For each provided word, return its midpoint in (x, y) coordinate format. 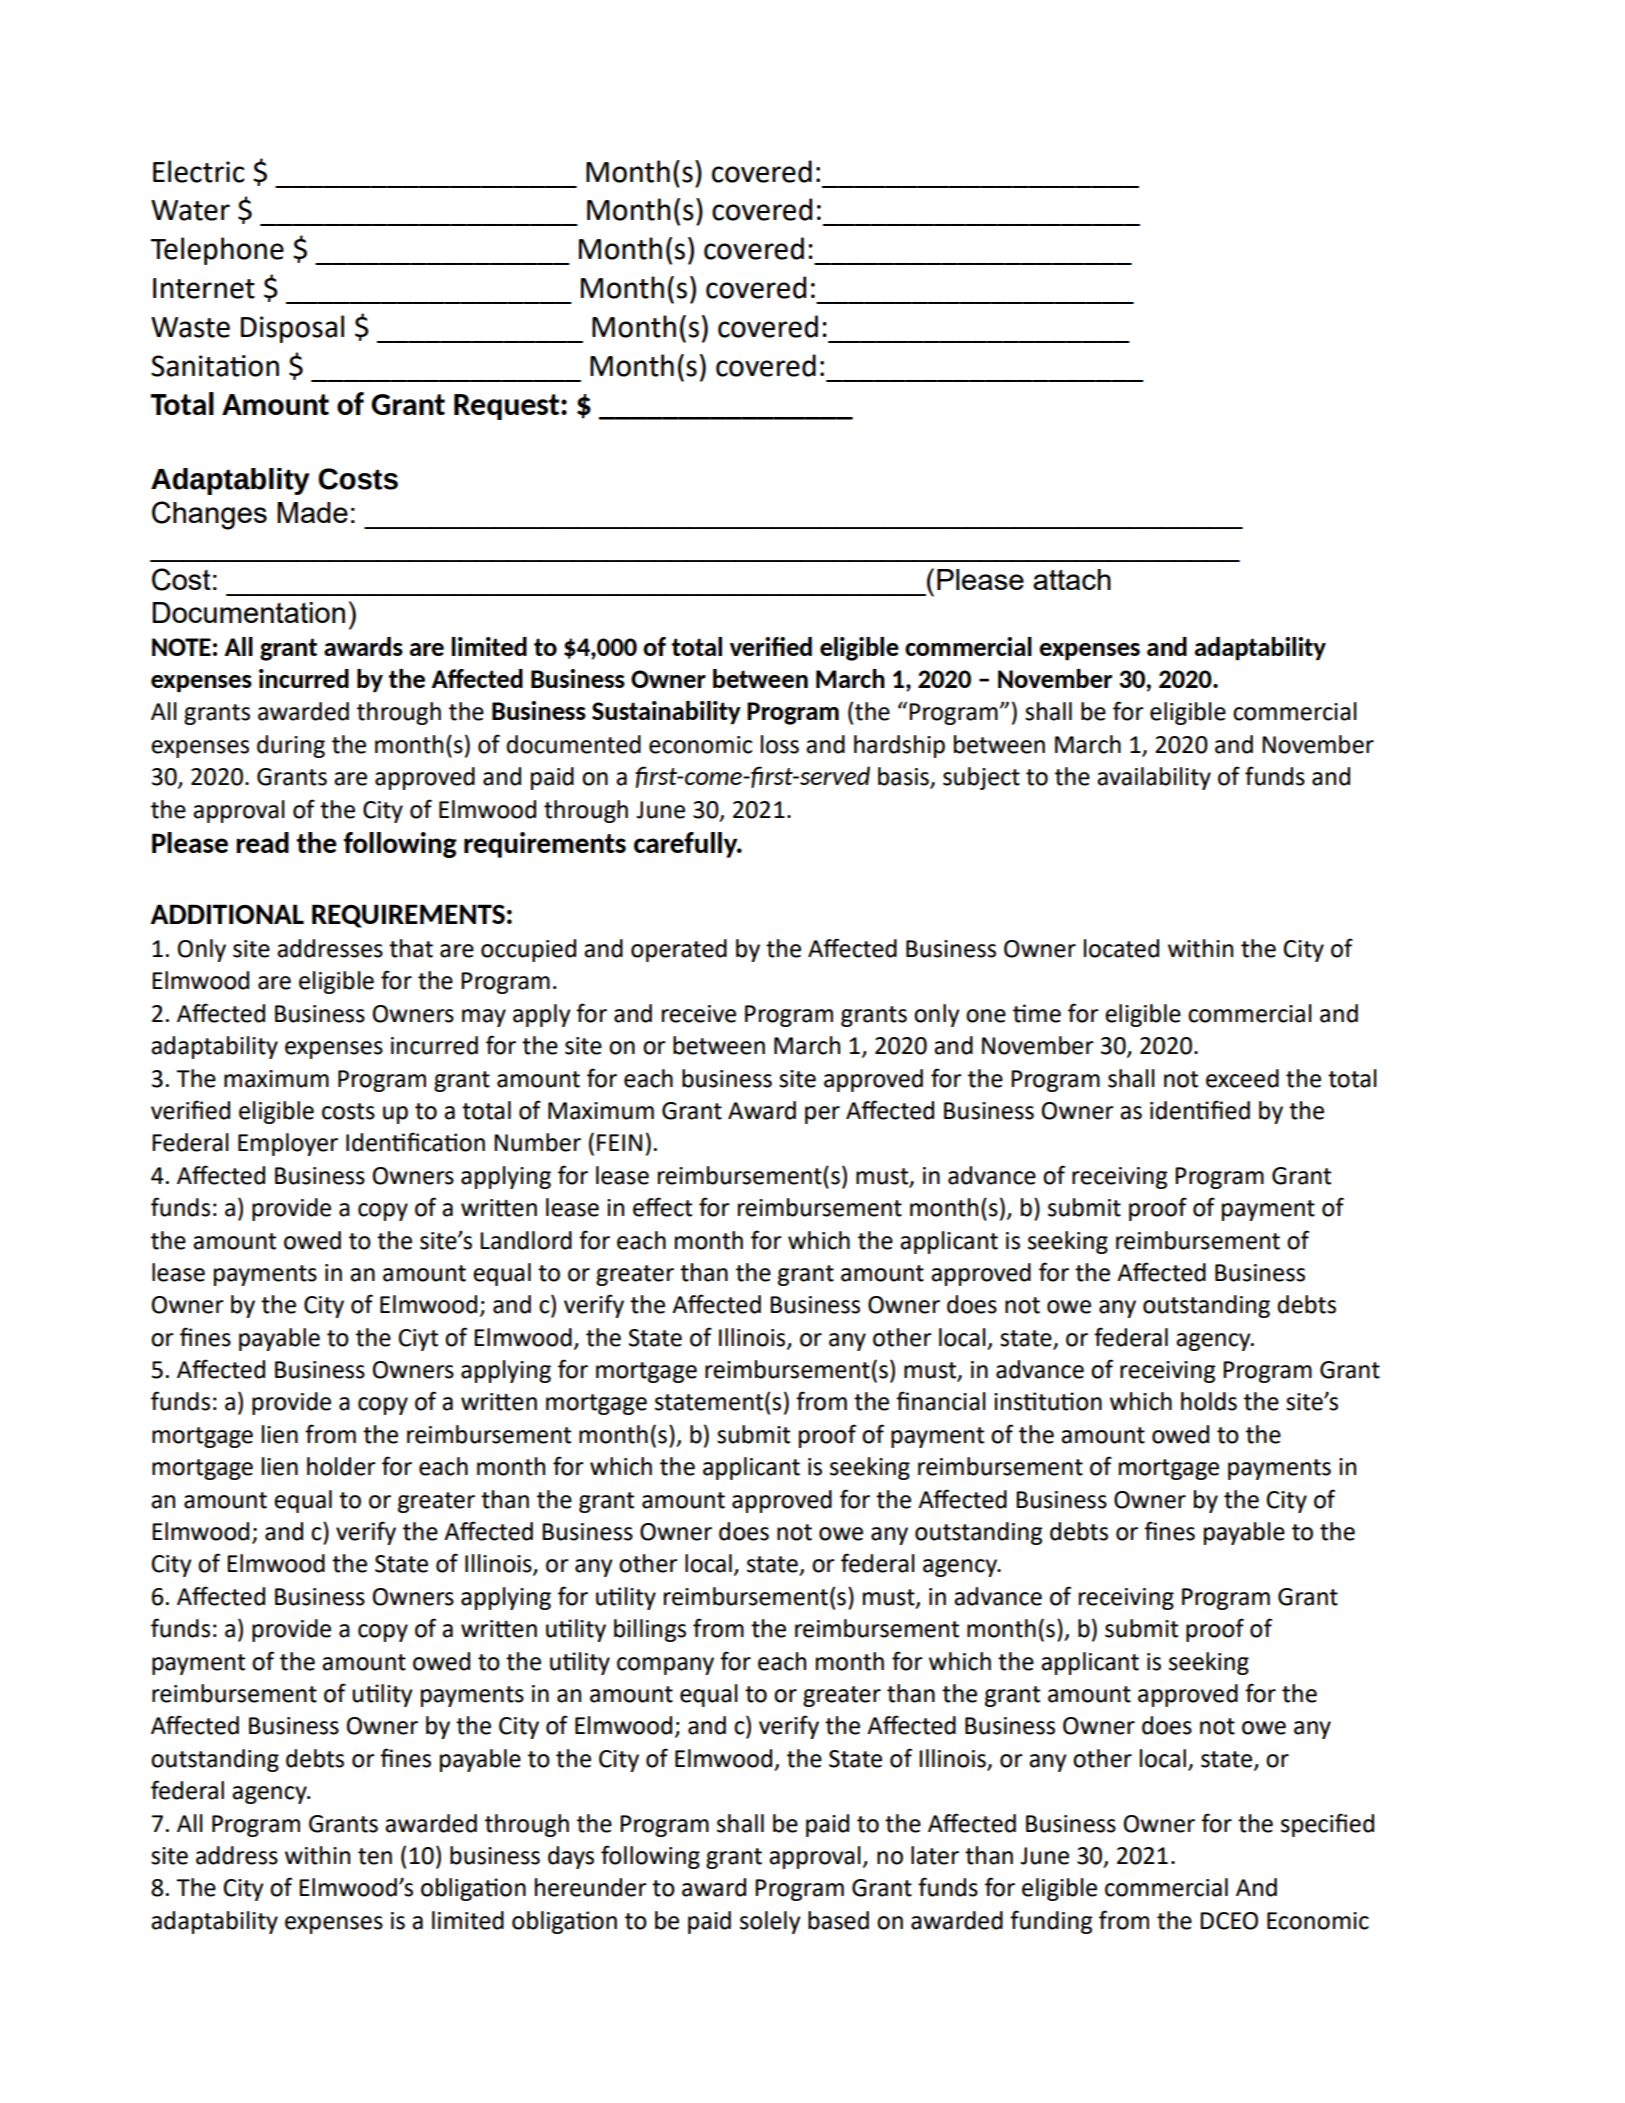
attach (1072, 579)
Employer (288, 1144)
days (571, 1857)
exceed (1242, 1078)
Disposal (292, 329)
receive (699, 1014)
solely (770, 1922)
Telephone (217, 251)
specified (1327, 1825)
